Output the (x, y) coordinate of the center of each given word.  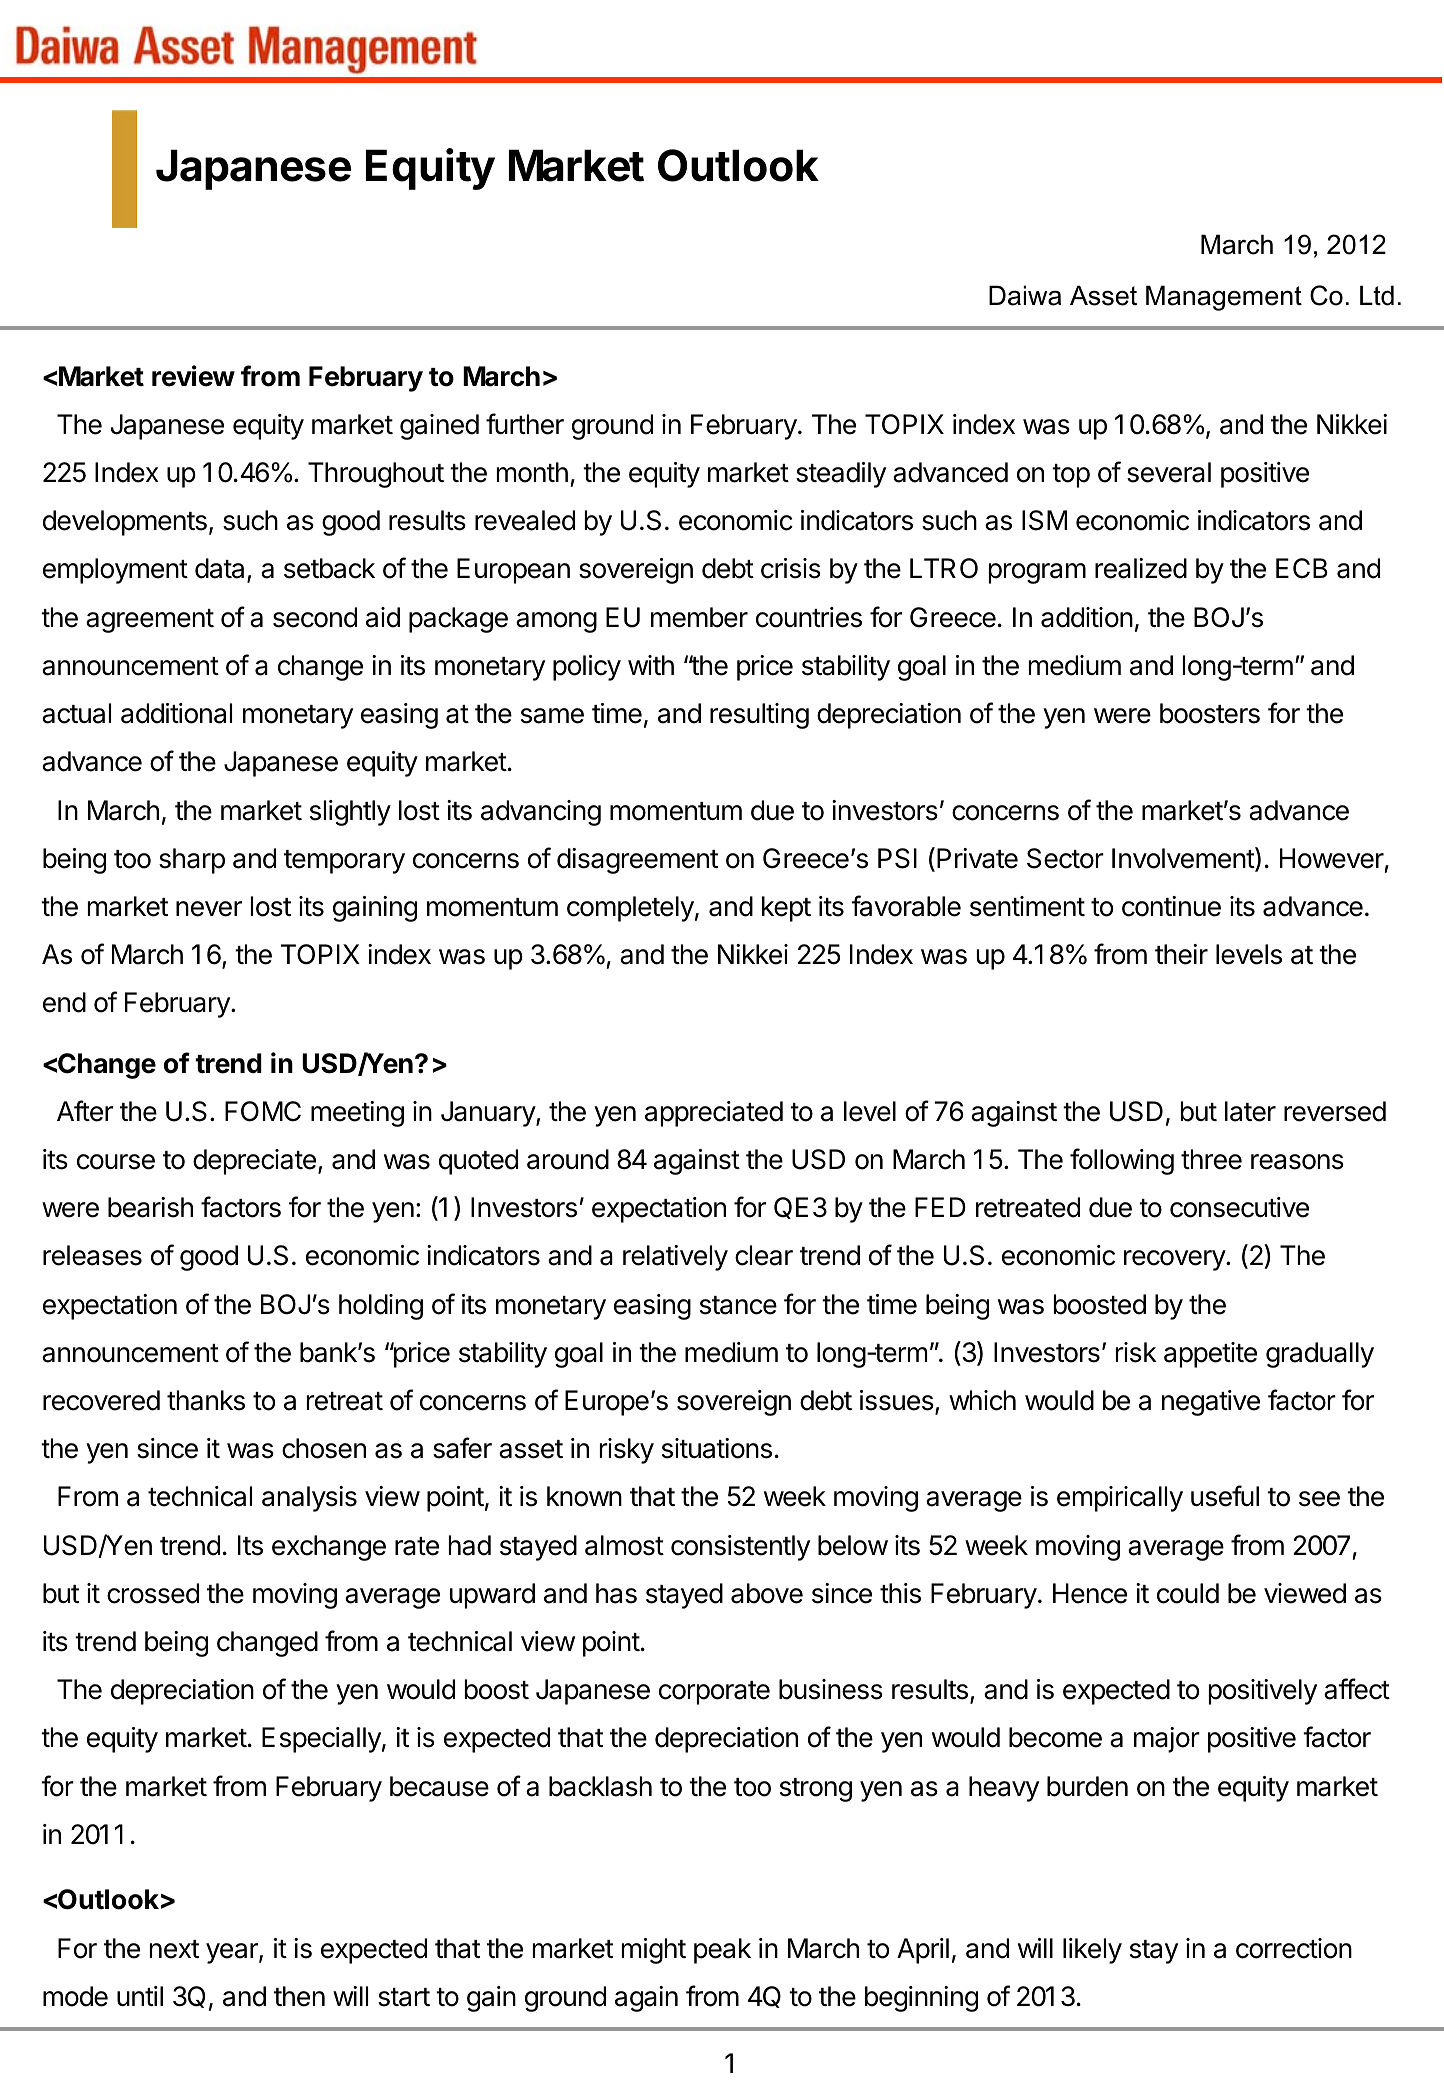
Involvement (1184, 859)
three (1211, 1159)
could (1188, 1593)
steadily (841, 475)
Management (1224, 298)
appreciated (714, 1114)
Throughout (376, 475)
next (174, 1949)
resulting (759, 716)
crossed (153, 1593)
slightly (350, 813)
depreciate (254, 1162)
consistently (740, 1548)
